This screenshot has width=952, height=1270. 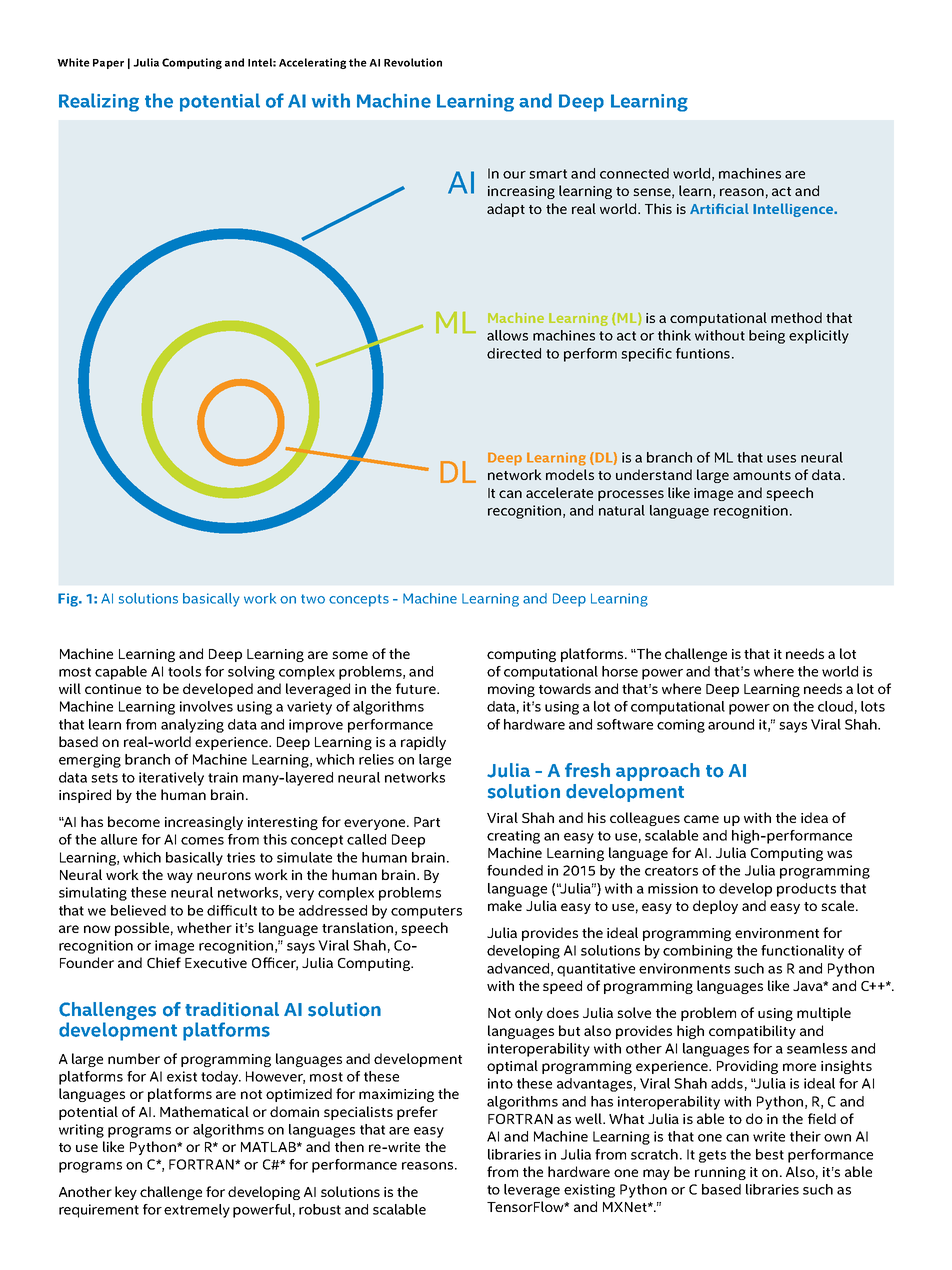 I want to click on products, so click(x=806, y=890).
